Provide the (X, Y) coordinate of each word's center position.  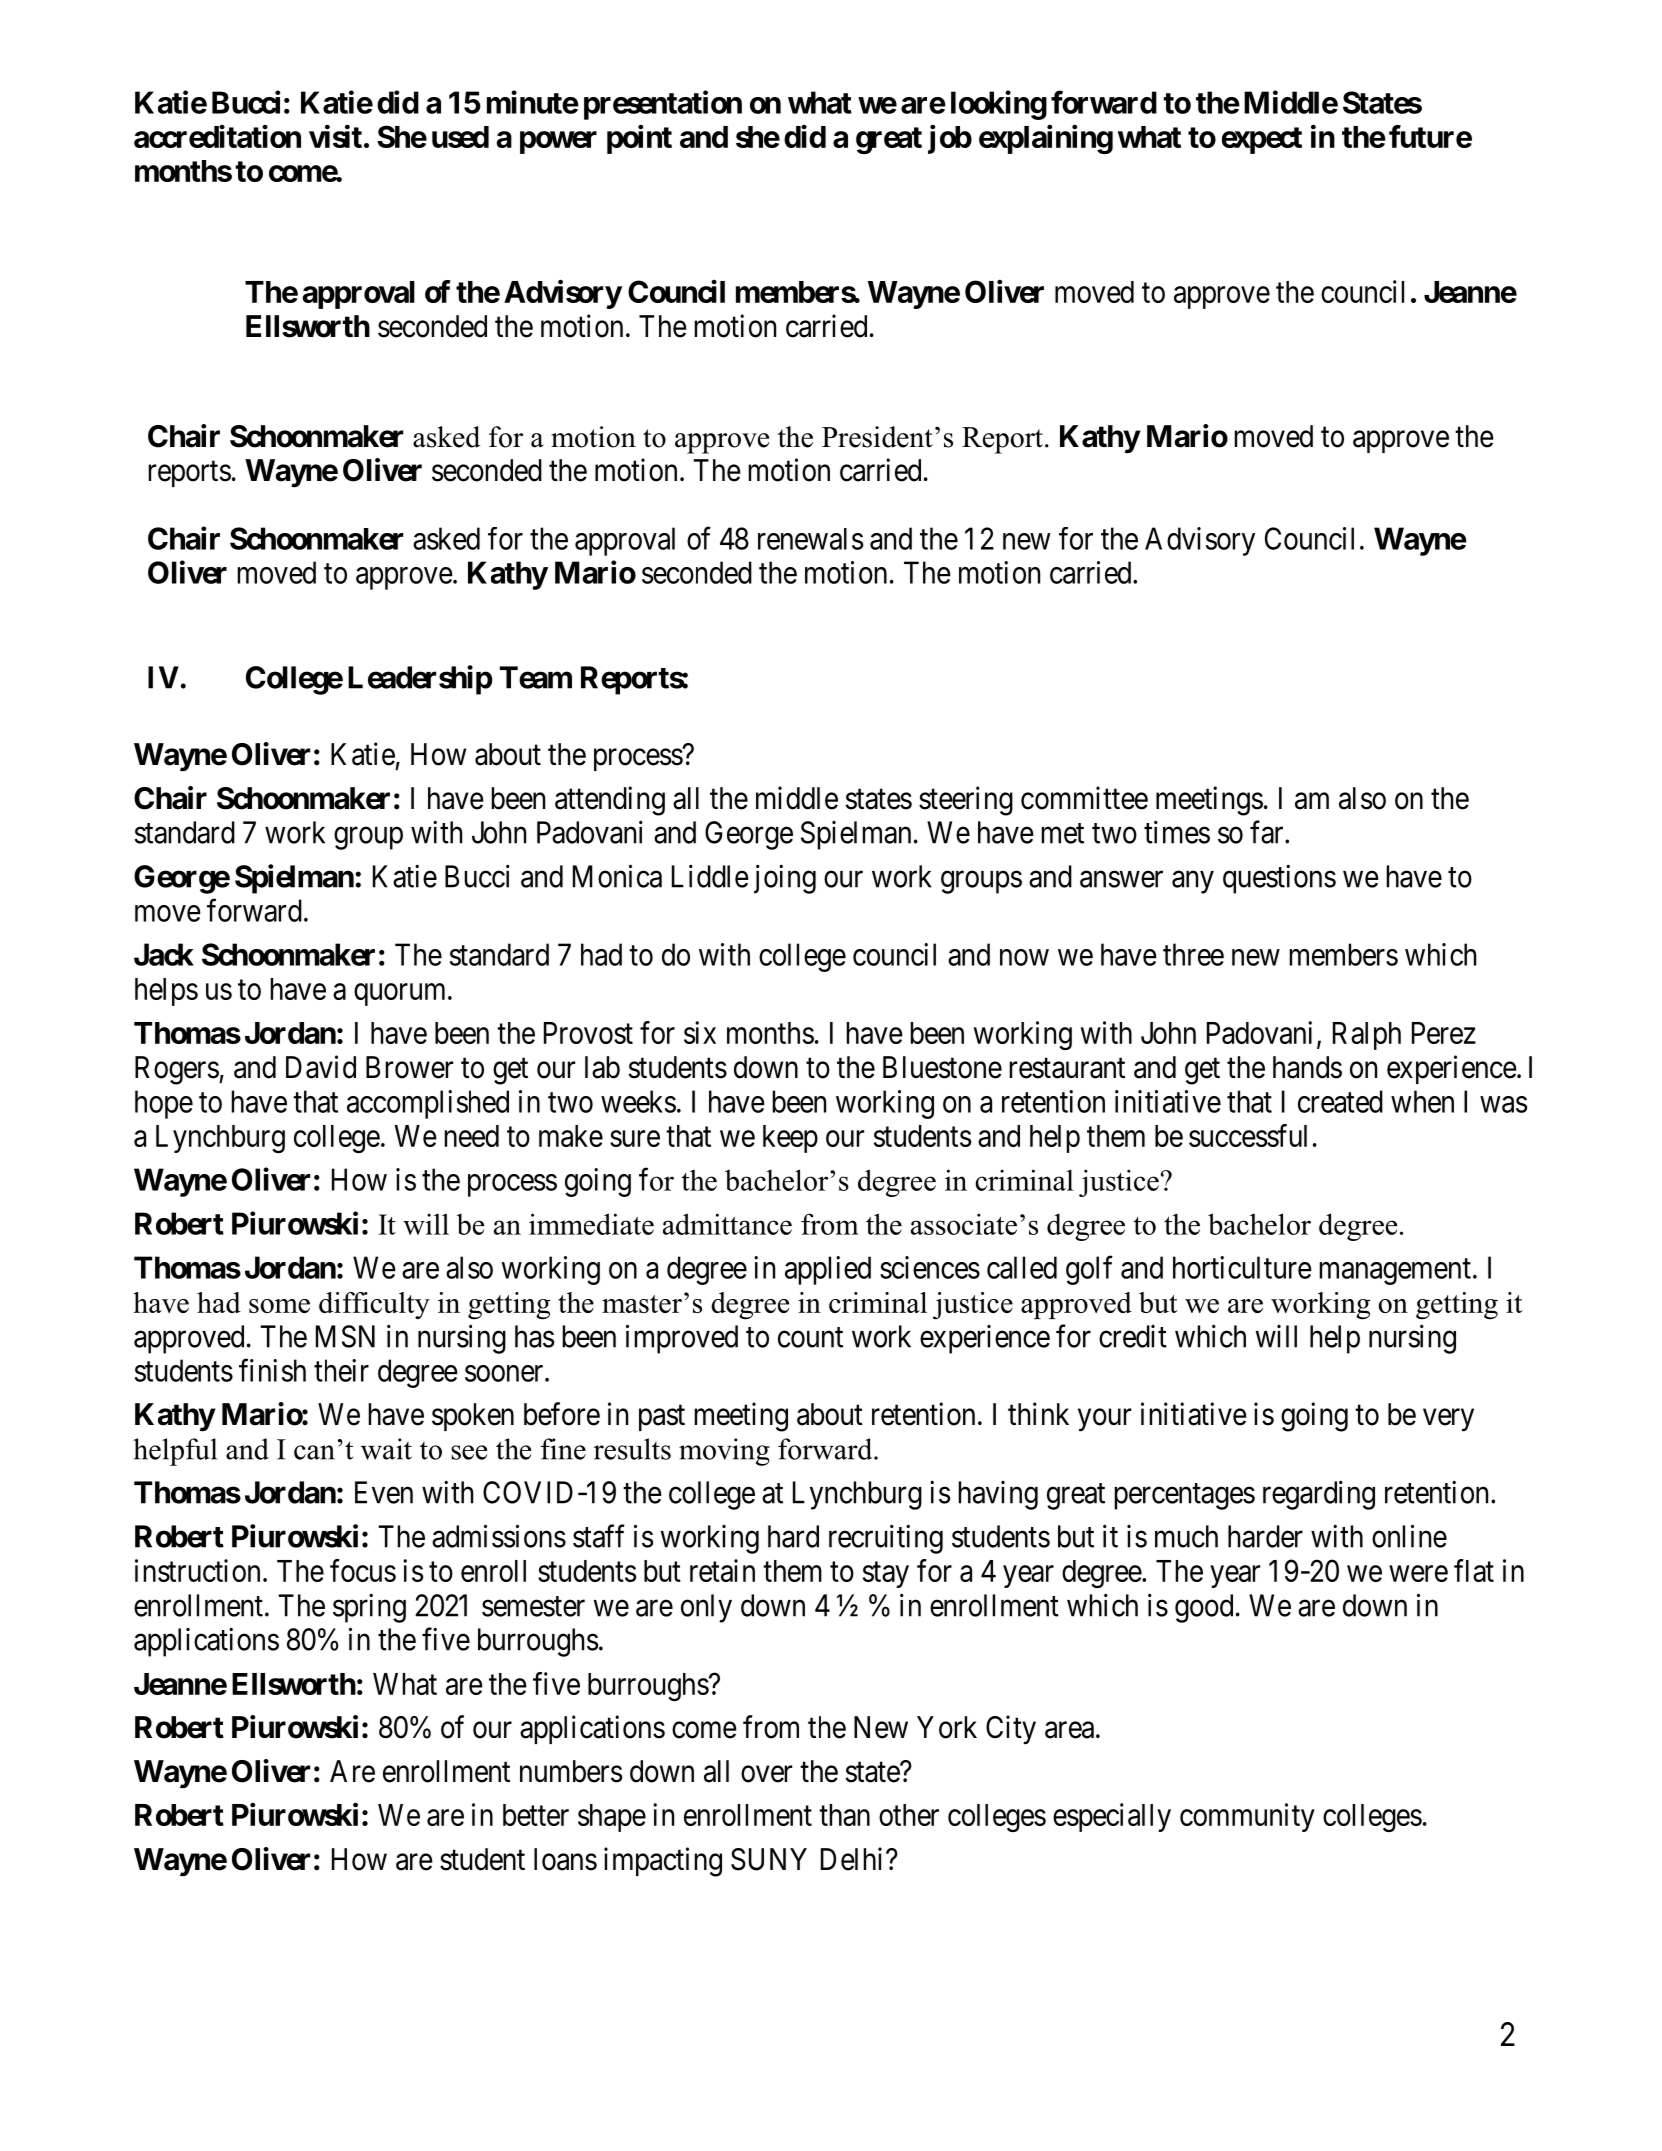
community (1247, 1817)
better (536, 1815)
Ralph (1367, 1036)
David (321, 1067)
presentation (663, 105)
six (700, 1032)
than (844, 1815)
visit (335, 136)
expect (1262, 140)
